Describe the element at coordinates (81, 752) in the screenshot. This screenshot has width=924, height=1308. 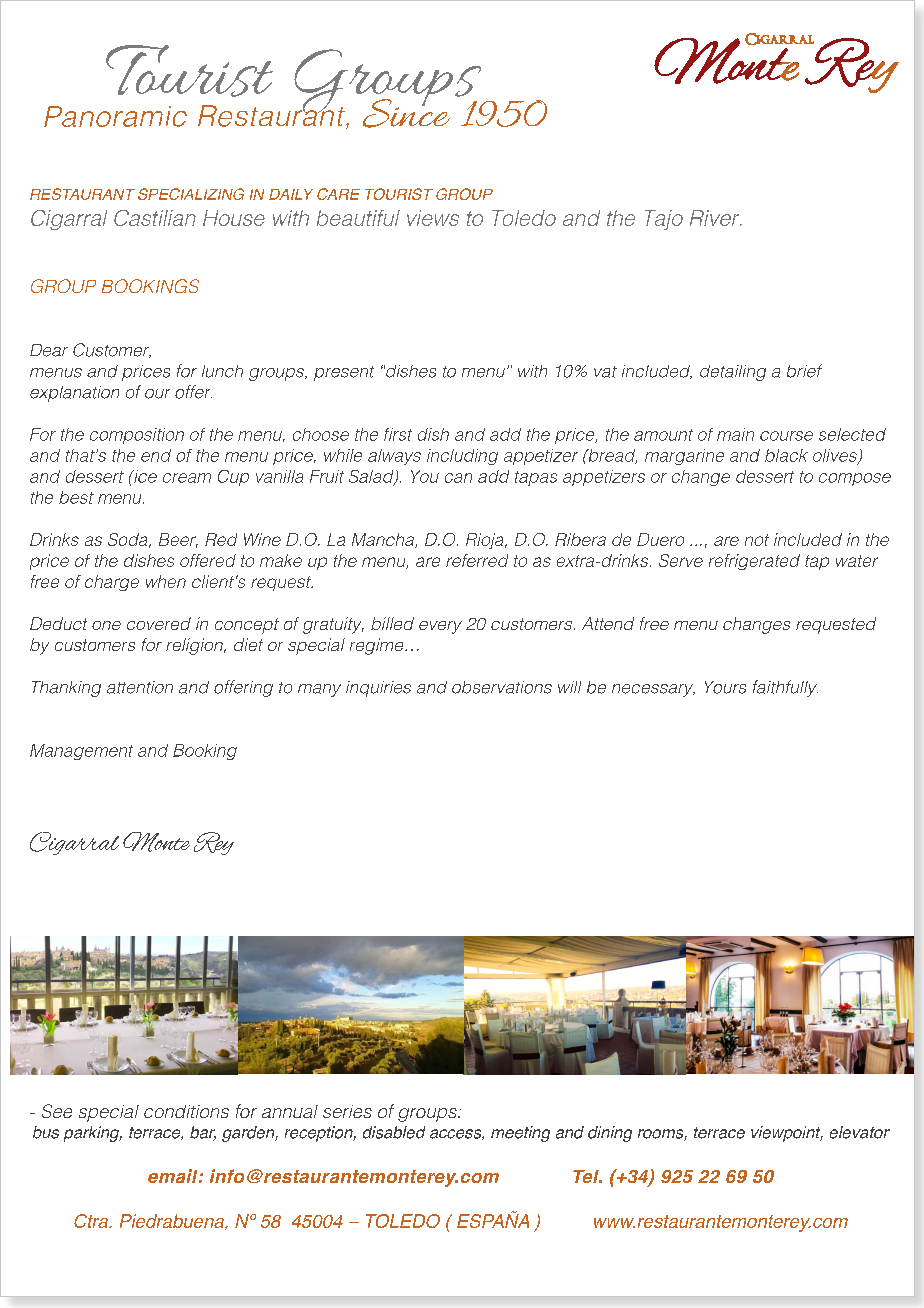
I see `Management` at that location.
